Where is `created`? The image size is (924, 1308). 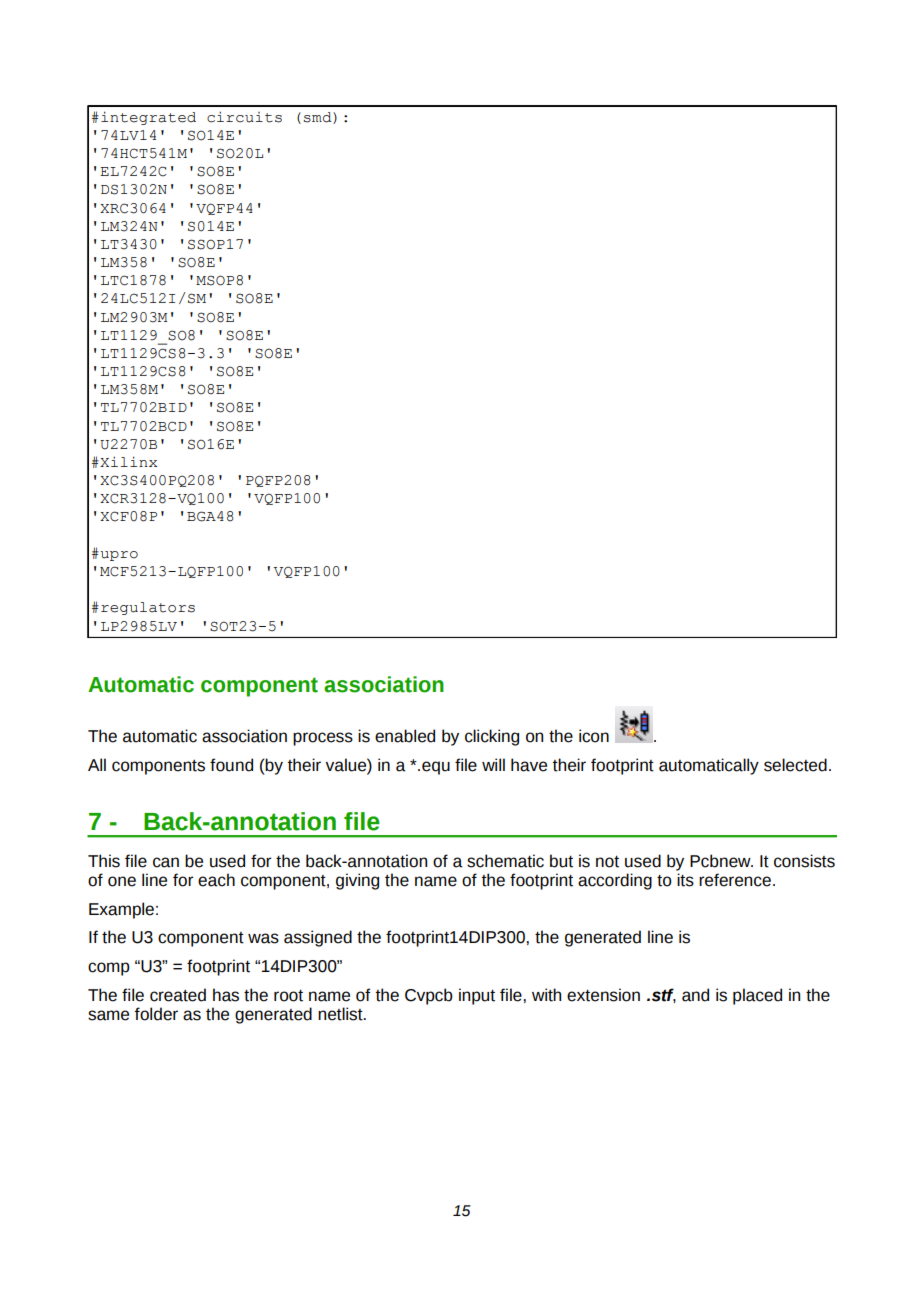
created is located at coordinates (178, 995).
